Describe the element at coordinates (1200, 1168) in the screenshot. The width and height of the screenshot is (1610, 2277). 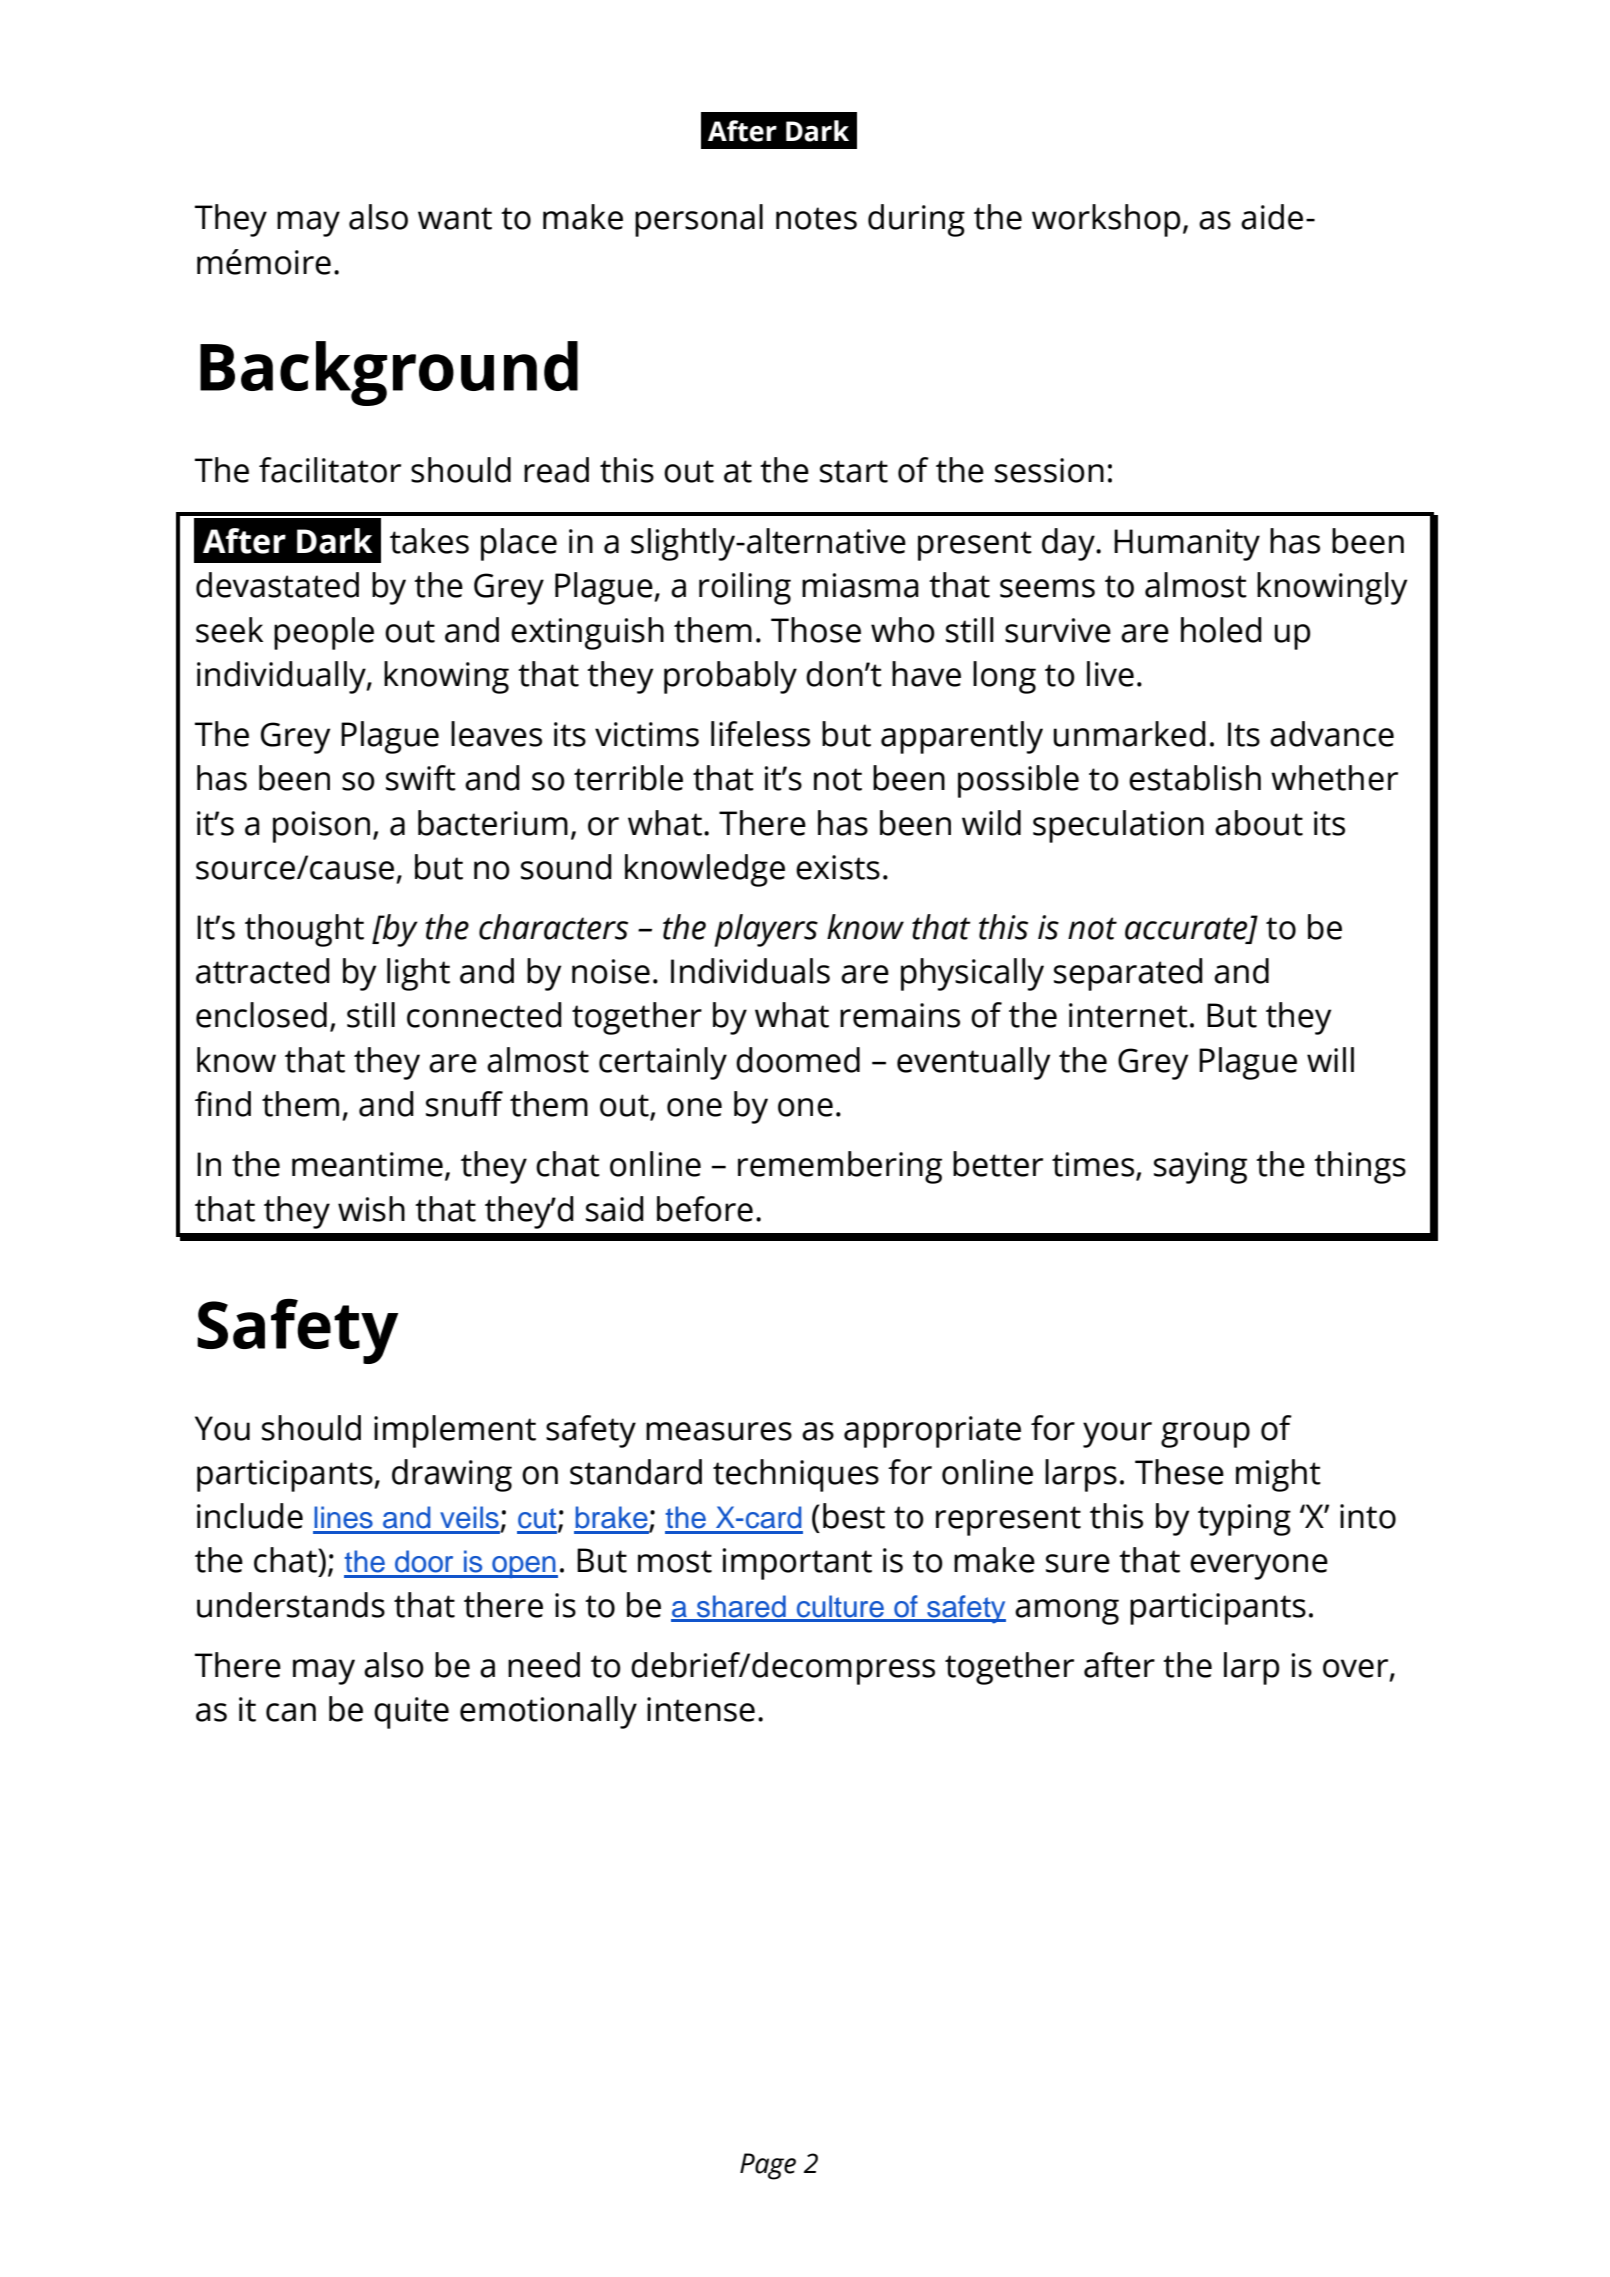
I see `saying` at that location.
